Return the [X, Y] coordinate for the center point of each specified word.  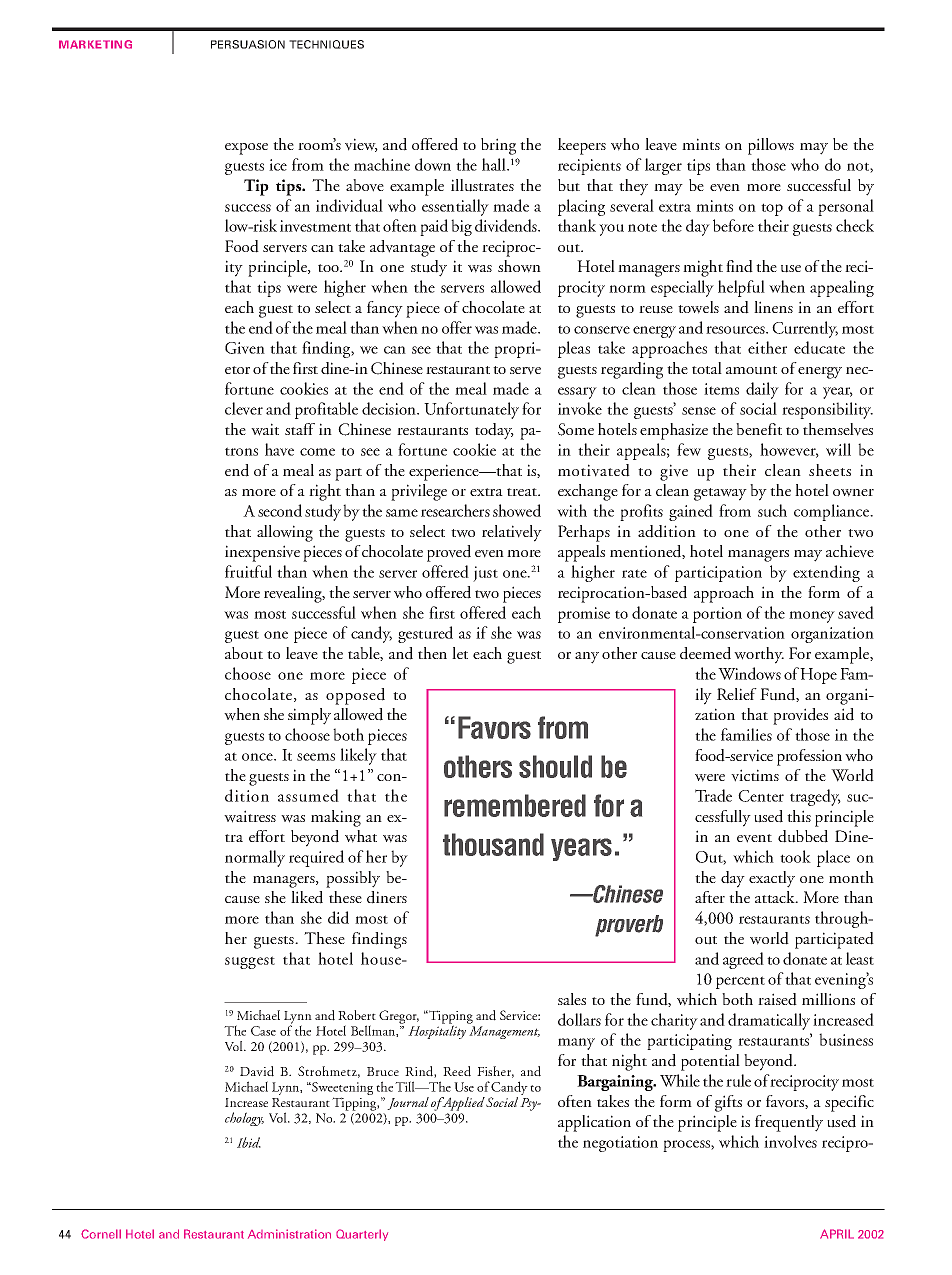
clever [244, 408]
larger [663, 166]
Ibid [249, 1142]
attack [776, 897]
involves [790, 1141]
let [460, 653]
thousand [493, 844]
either [767, 347]
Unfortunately [471, 410]
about [244, 653]
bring [498, 146]
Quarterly [362, 1235]
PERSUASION [248, 44]
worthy [759, 655]
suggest [250, 962]
